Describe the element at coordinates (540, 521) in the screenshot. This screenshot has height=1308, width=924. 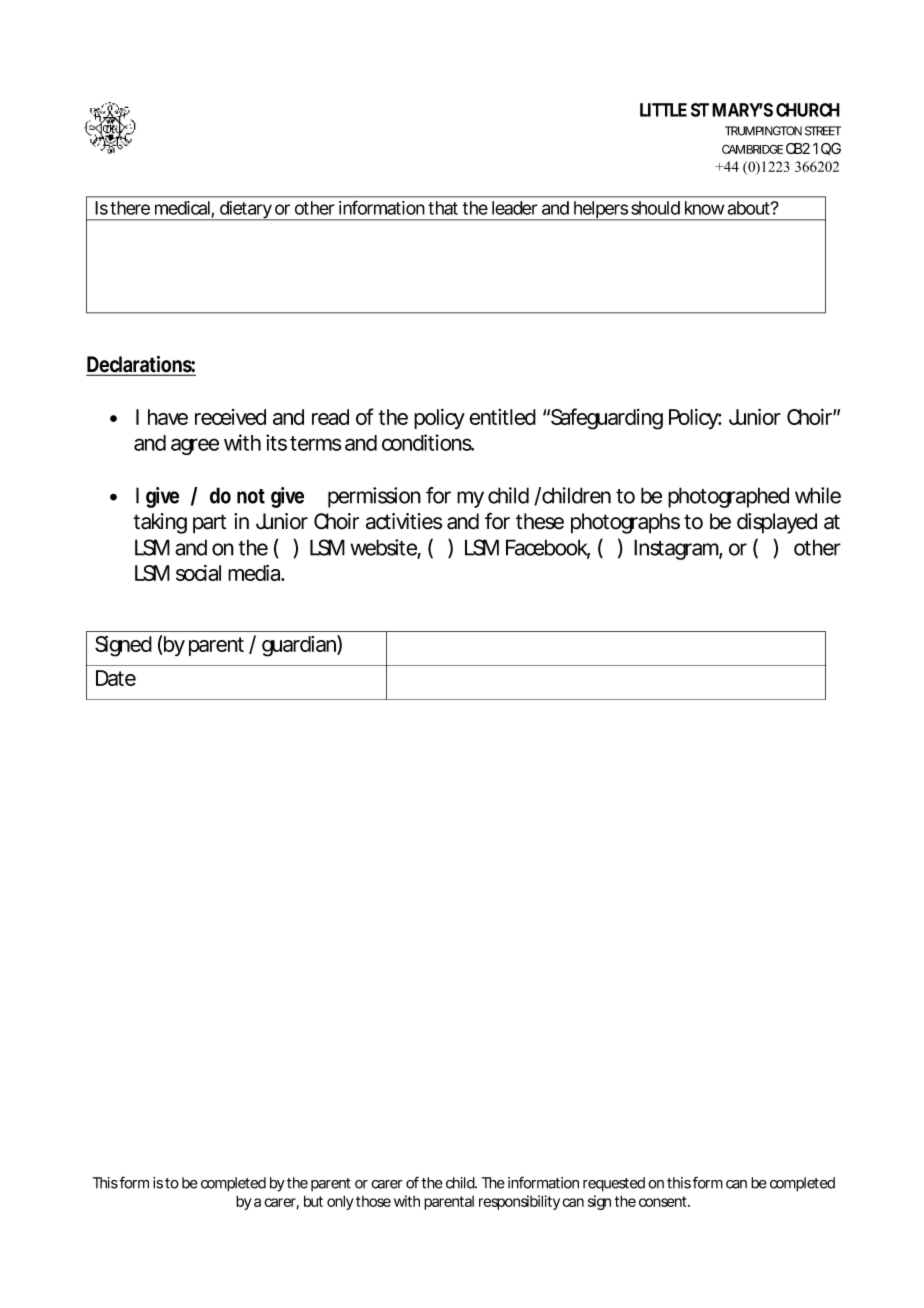
I see `these` at that location.
